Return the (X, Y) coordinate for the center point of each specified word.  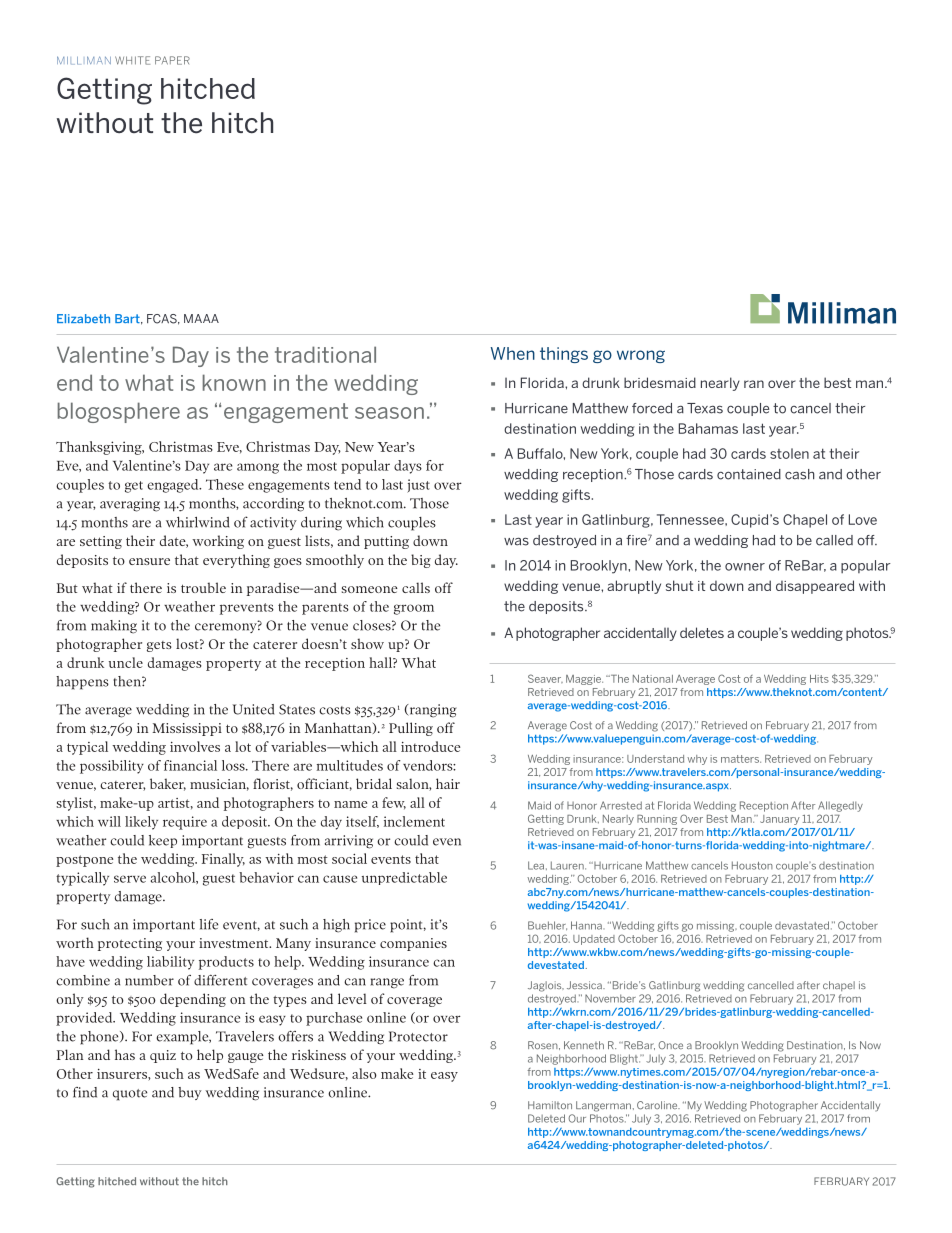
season (389, 413)
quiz (163, 1056)
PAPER (172, 60)
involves (195, 746)
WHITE (132, 60)
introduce (430, 746)
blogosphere (118, 412)
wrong (641, 356)
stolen (789, 453)
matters (741, 759)
